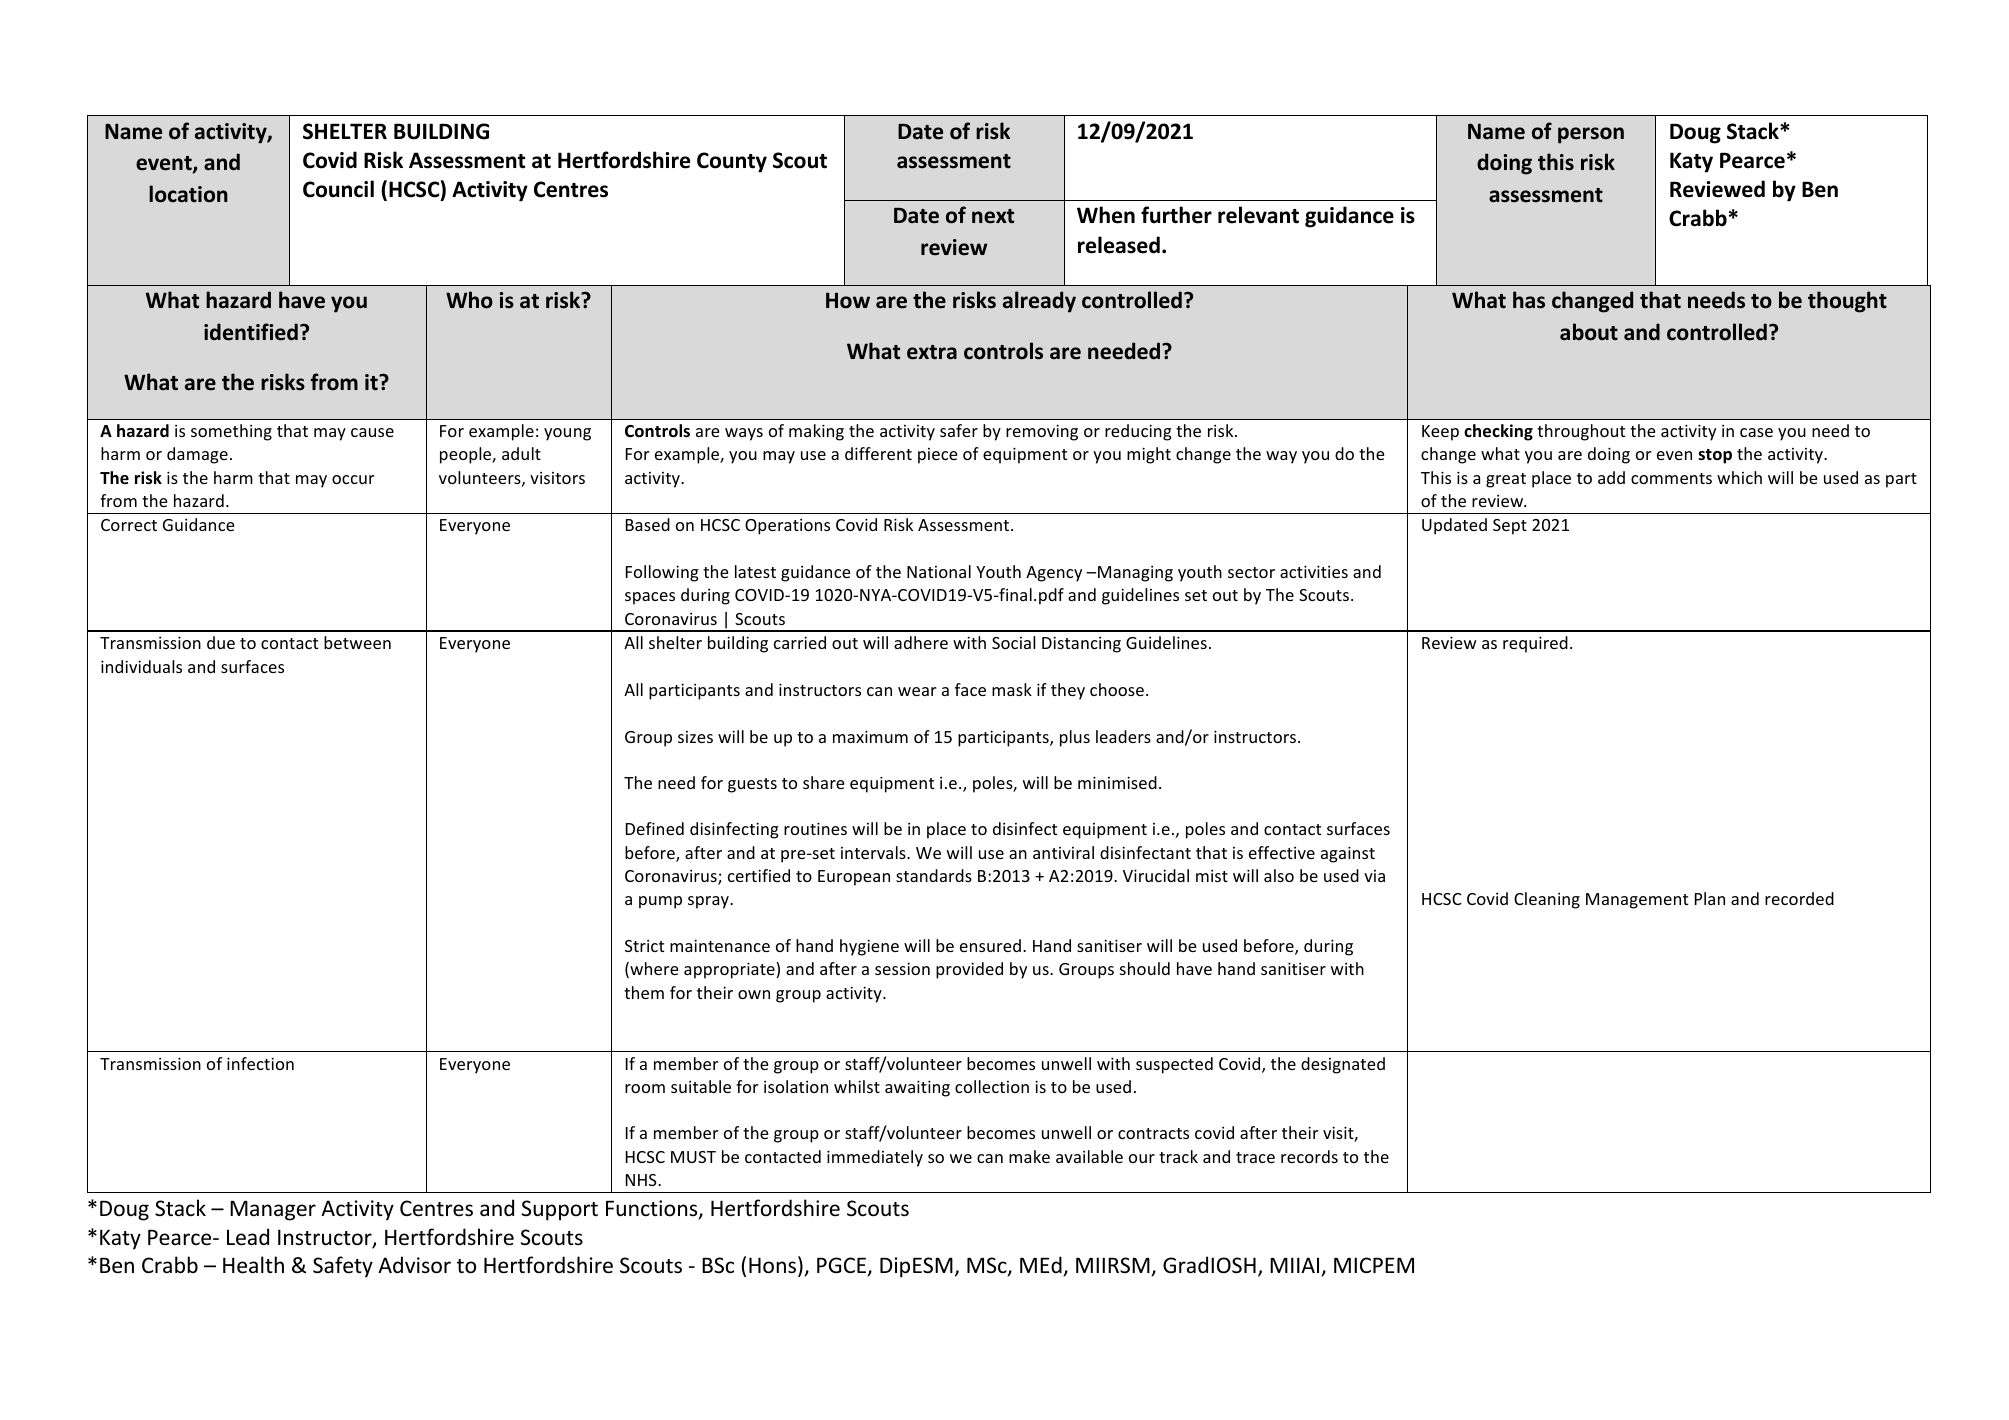 The height and width of the image is (1420, 2009). Describe the element at coordinates (338, 189) in the image. I see `Council` at that location.
